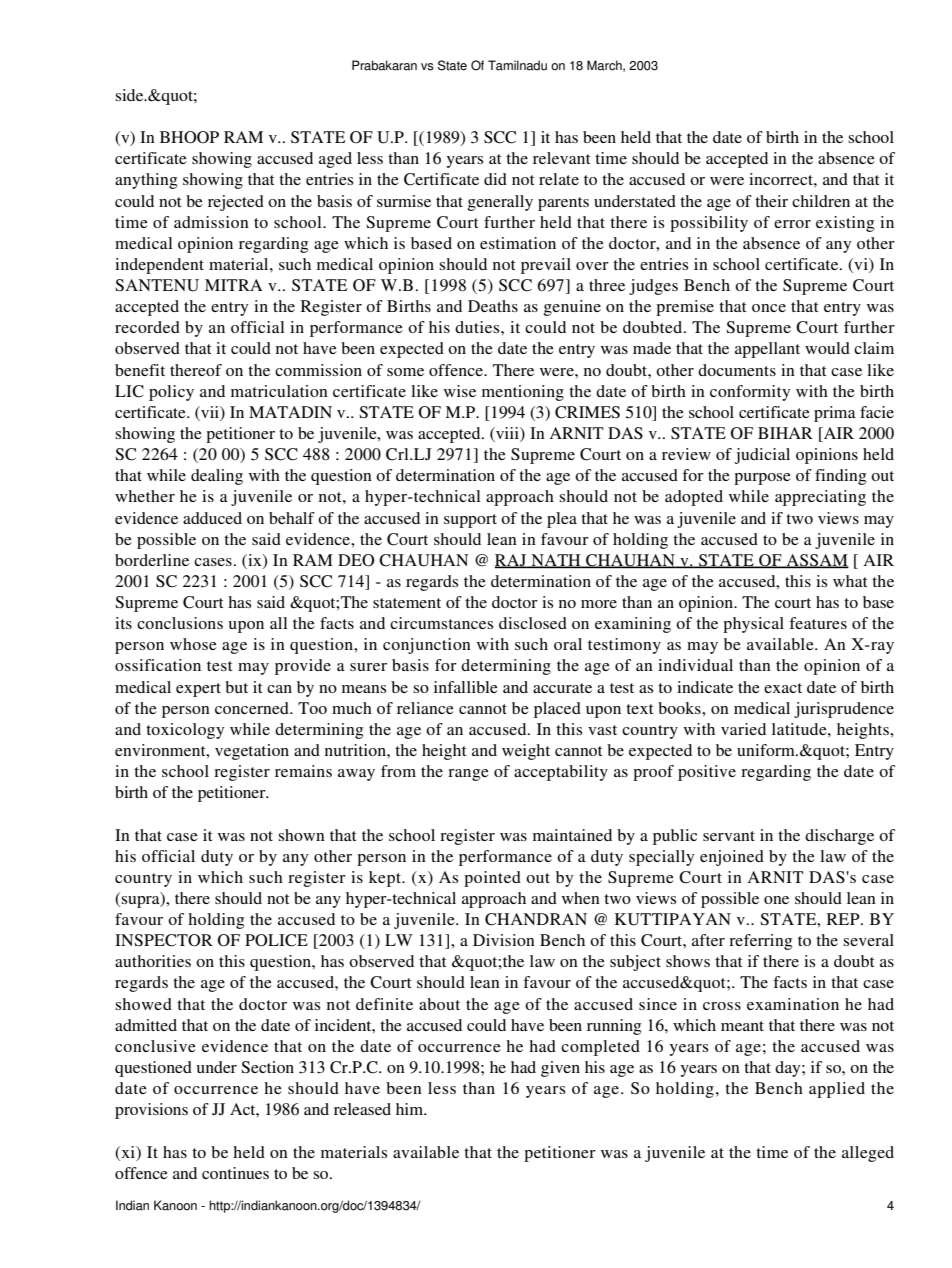 The width and height of the screenshot is (952, 1268). I want to click on him, so click(411, 1109).
